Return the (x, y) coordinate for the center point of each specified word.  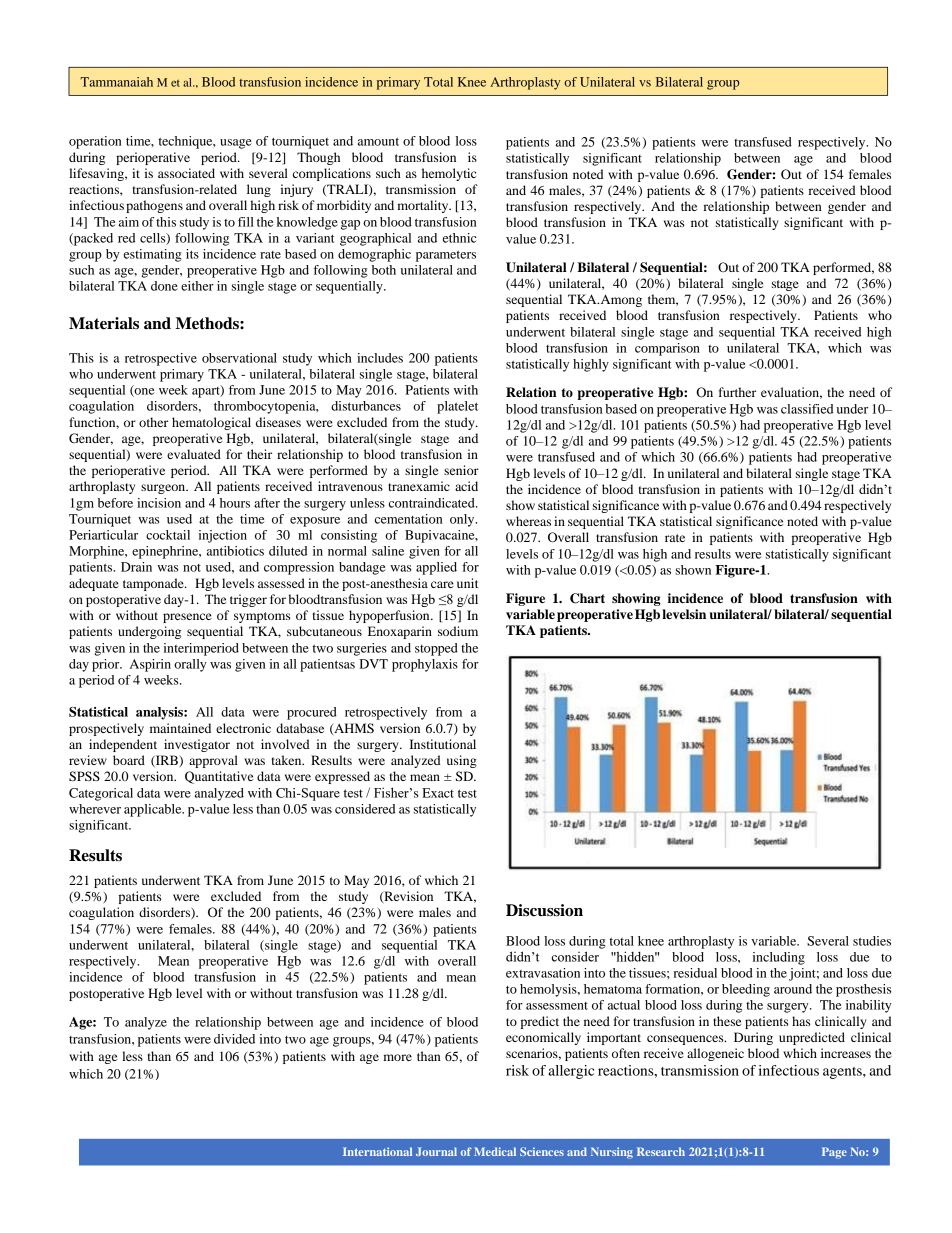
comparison (667, 349)
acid (466, 486)
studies (872, 941)
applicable (154, 810)
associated (186, 173)
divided (234, 1039)
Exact (438, 793)
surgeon (164, 489)
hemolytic (449, 174)
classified (807, 409)
